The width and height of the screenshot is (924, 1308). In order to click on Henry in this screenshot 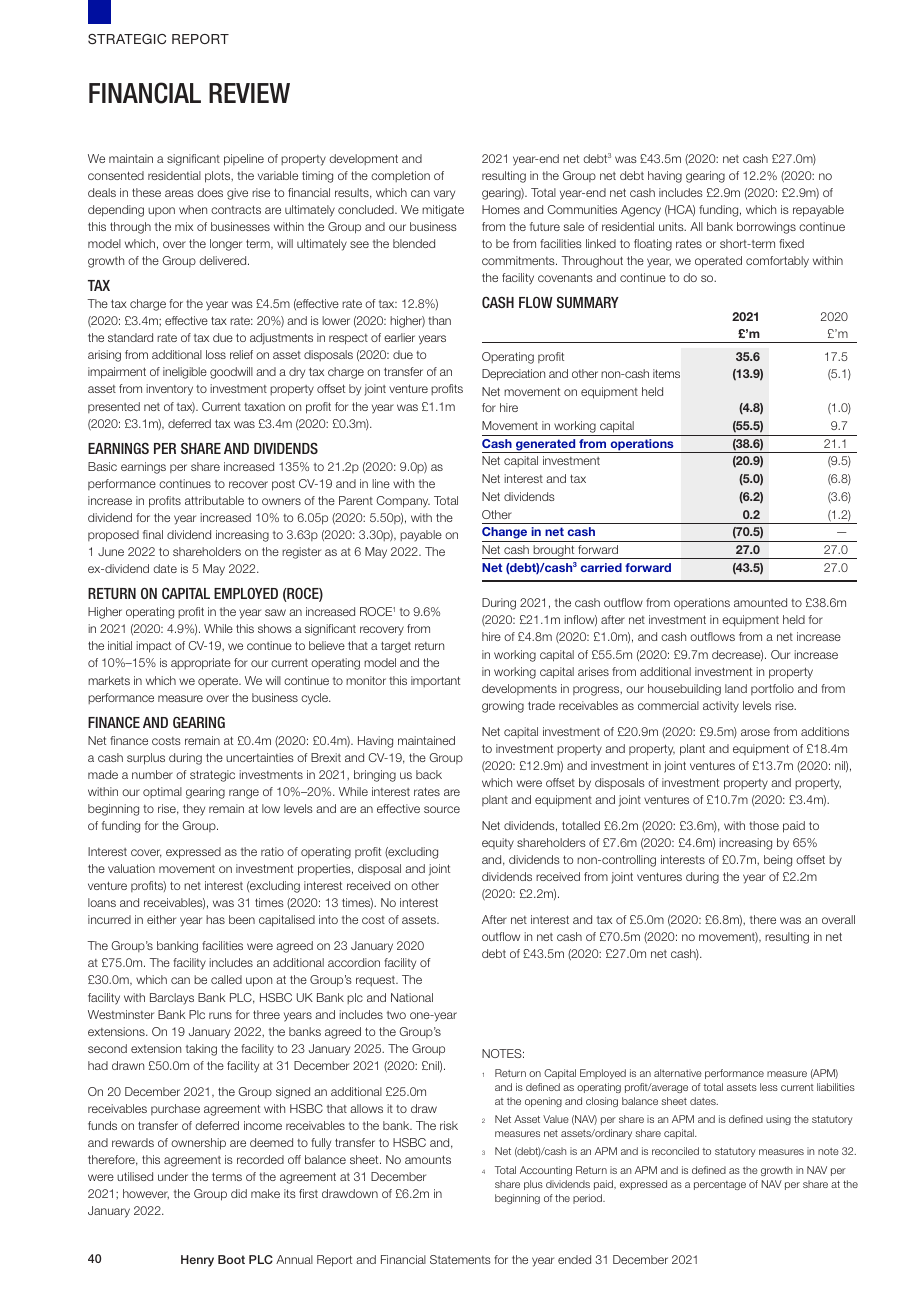, I will do `click(197, 1261)`.
